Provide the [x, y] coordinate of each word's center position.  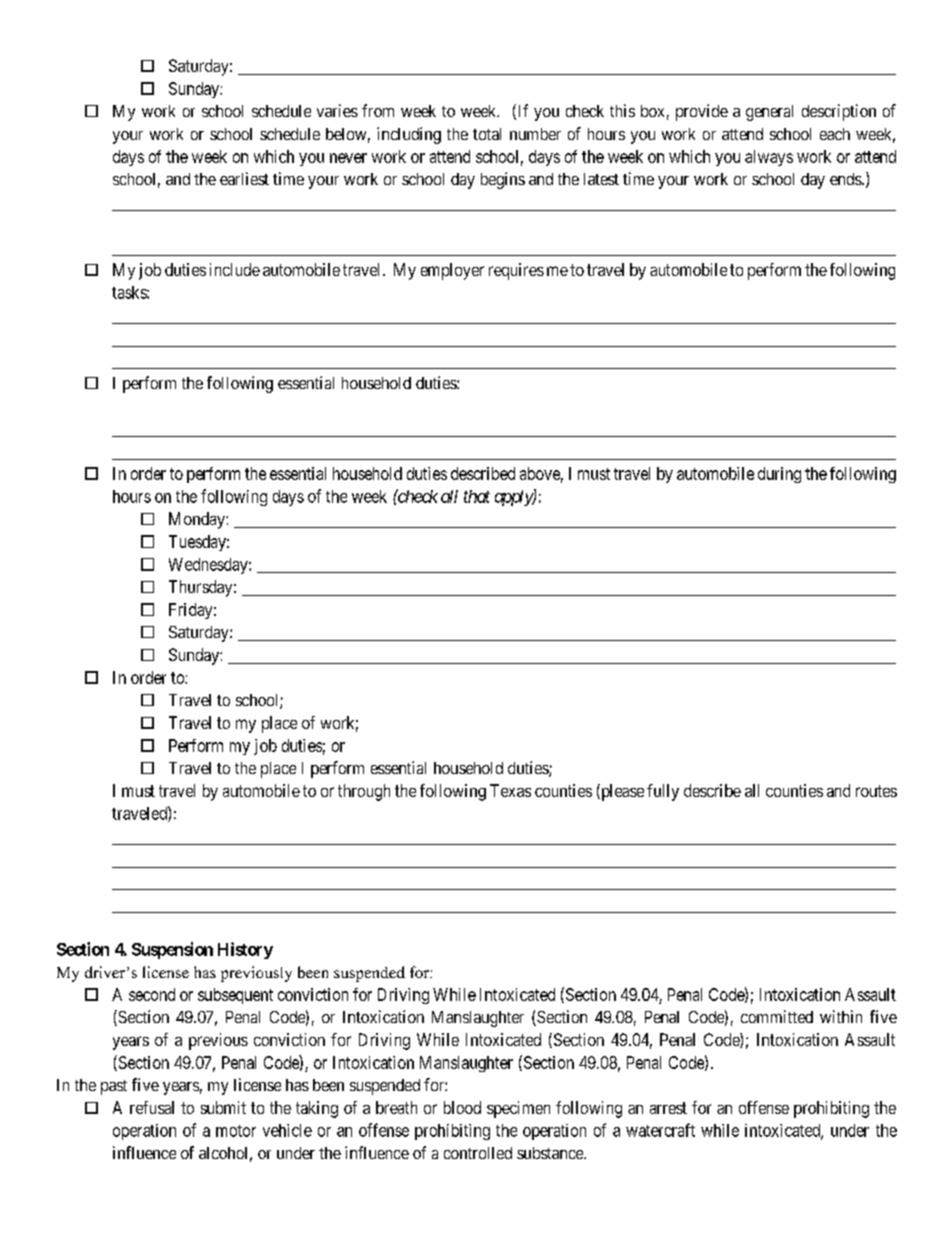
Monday [198, 520]
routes [876, 791]
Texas [510, 790]
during [779, 475]
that [477, 496]
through [364, 792]
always [769, 158]
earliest [244, 178]
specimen [518, 1109]
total [487, 134]
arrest [668, 1108]
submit [223, 1107]
